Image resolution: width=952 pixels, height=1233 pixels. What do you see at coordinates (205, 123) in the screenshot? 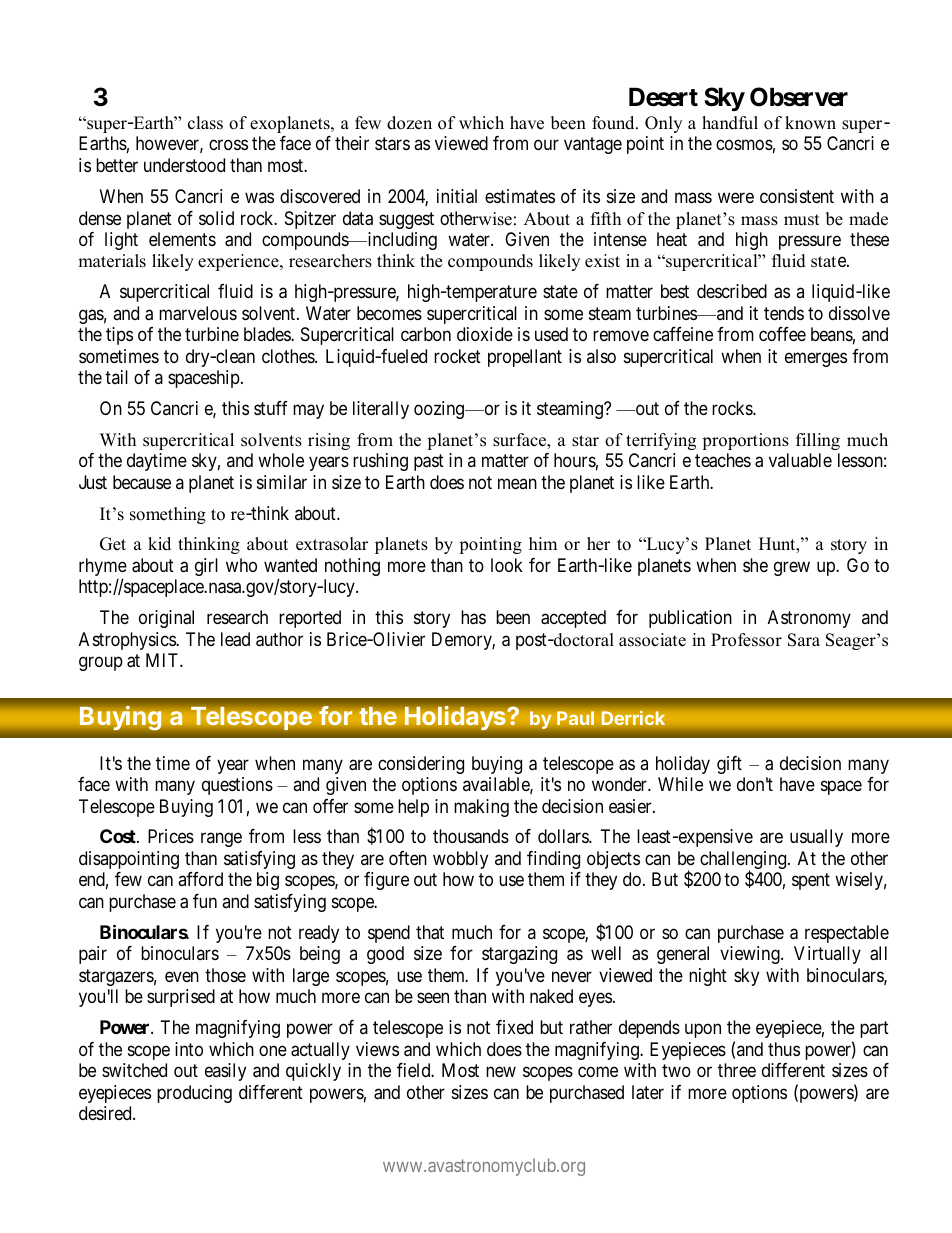
I see `class` at bounding box center [205, 123].
